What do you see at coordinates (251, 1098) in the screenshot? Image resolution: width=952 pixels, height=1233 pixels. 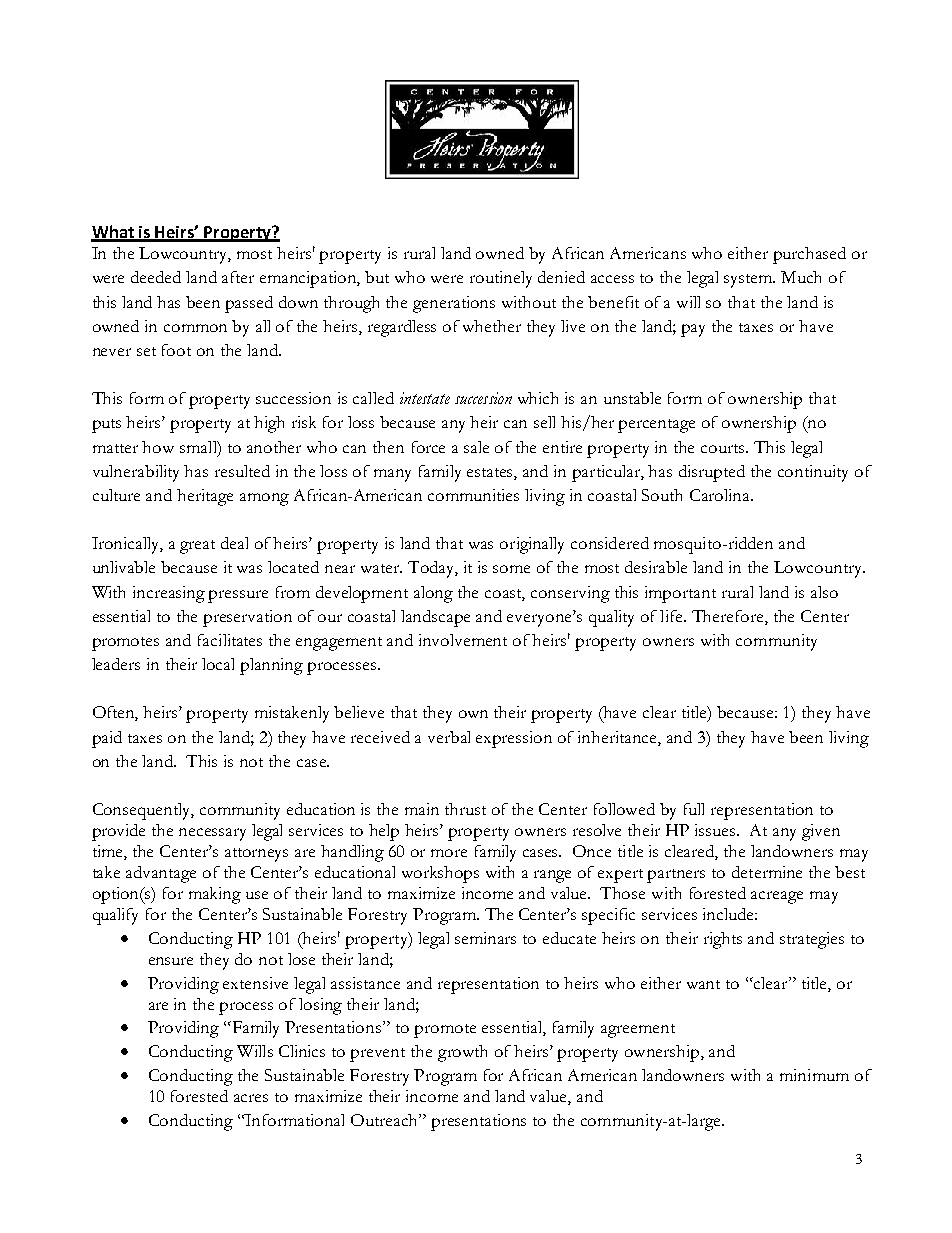 I see `acres` at bounding box center [251, 1098].
